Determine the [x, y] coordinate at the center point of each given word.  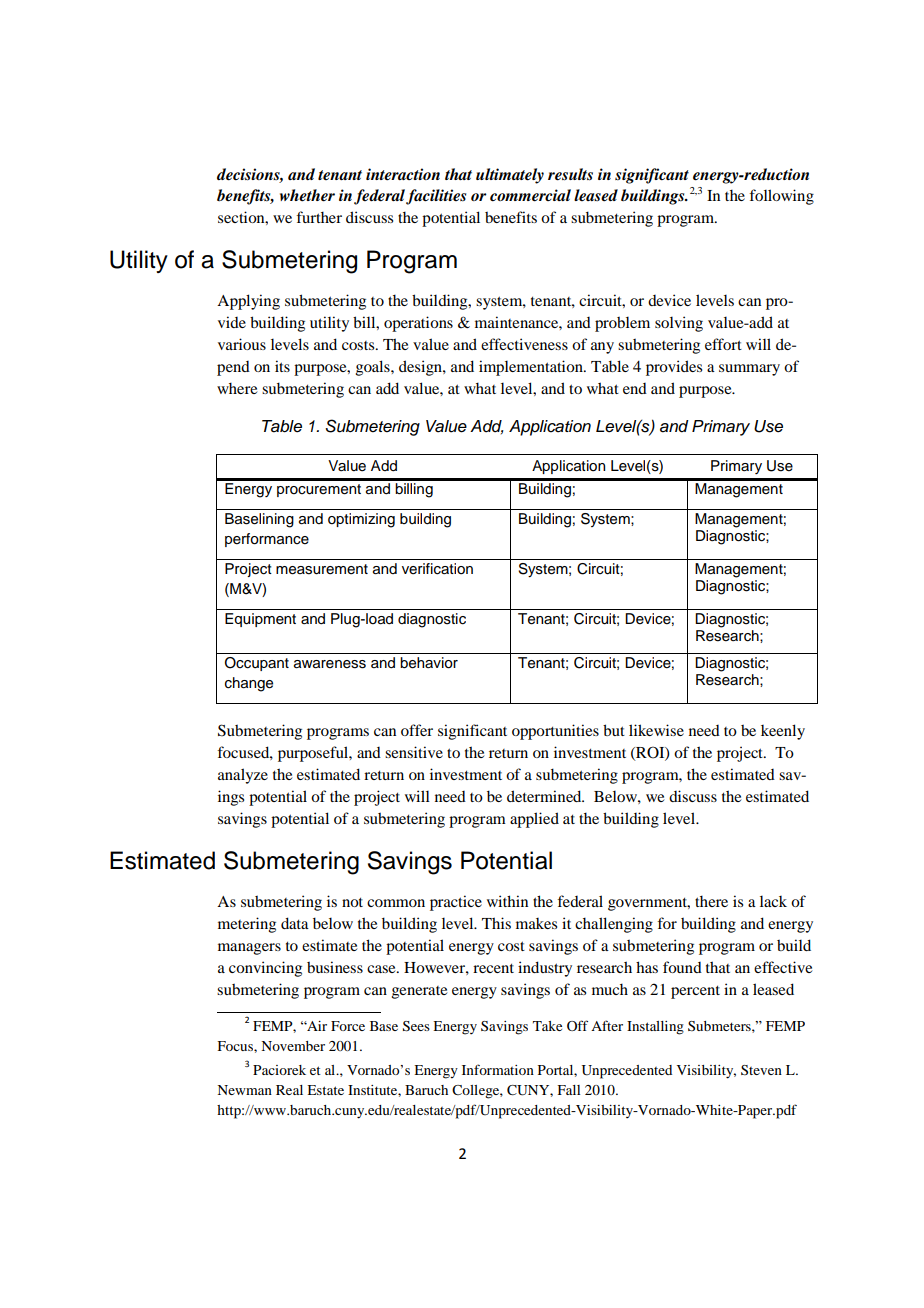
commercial [530, 195]
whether [307, 195]
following [781, 197]
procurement [319, 490]
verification [437, 569]
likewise [656, 730]
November [293, 1046]
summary [749, 370]
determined [545, 796]
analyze [243, 776]
